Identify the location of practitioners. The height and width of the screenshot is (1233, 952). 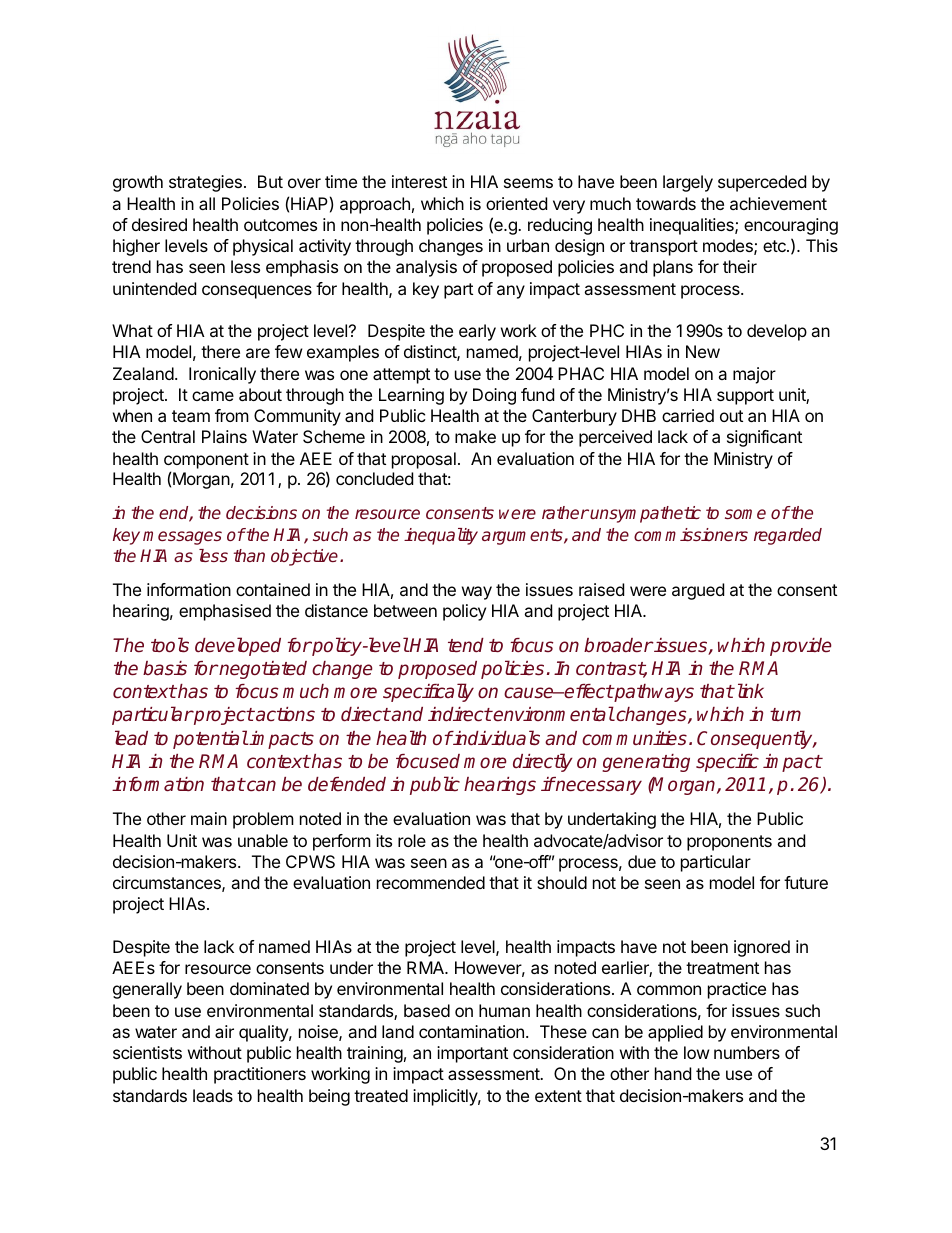
(260, 1075).
